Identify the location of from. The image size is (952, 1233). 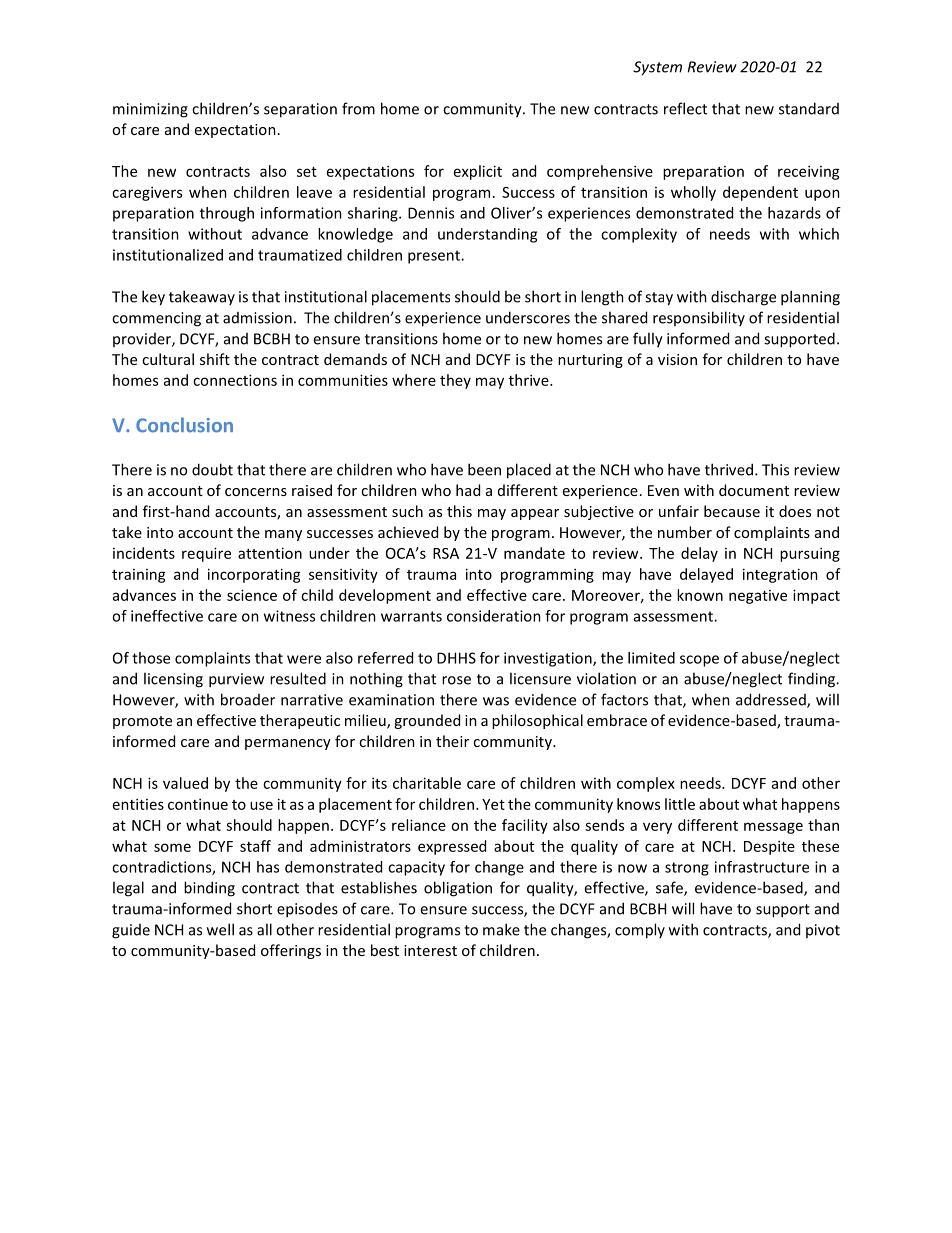
(358, 108).
